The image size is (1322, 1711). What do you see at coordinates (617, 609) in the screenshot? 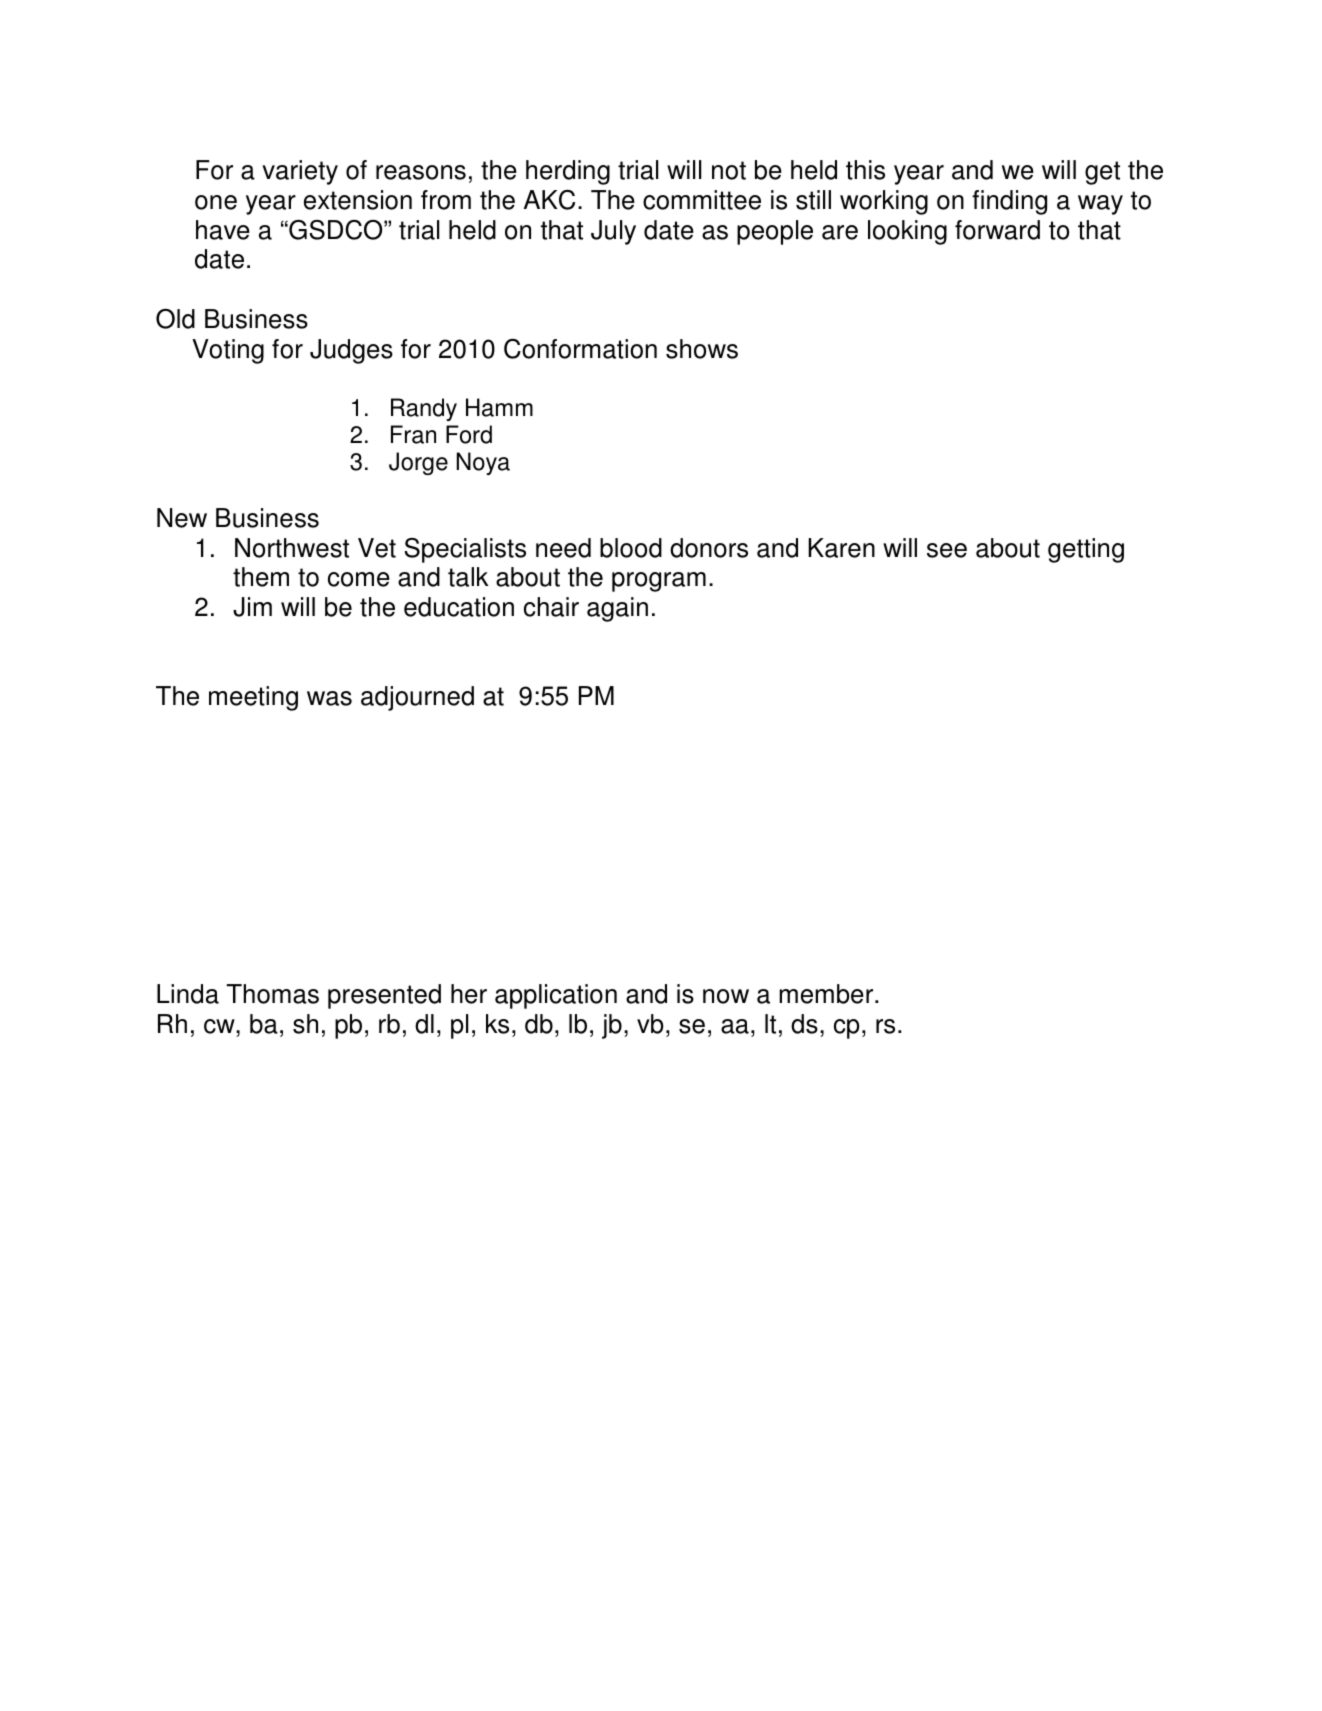
I see `again` at bounding box center [617, 609].
